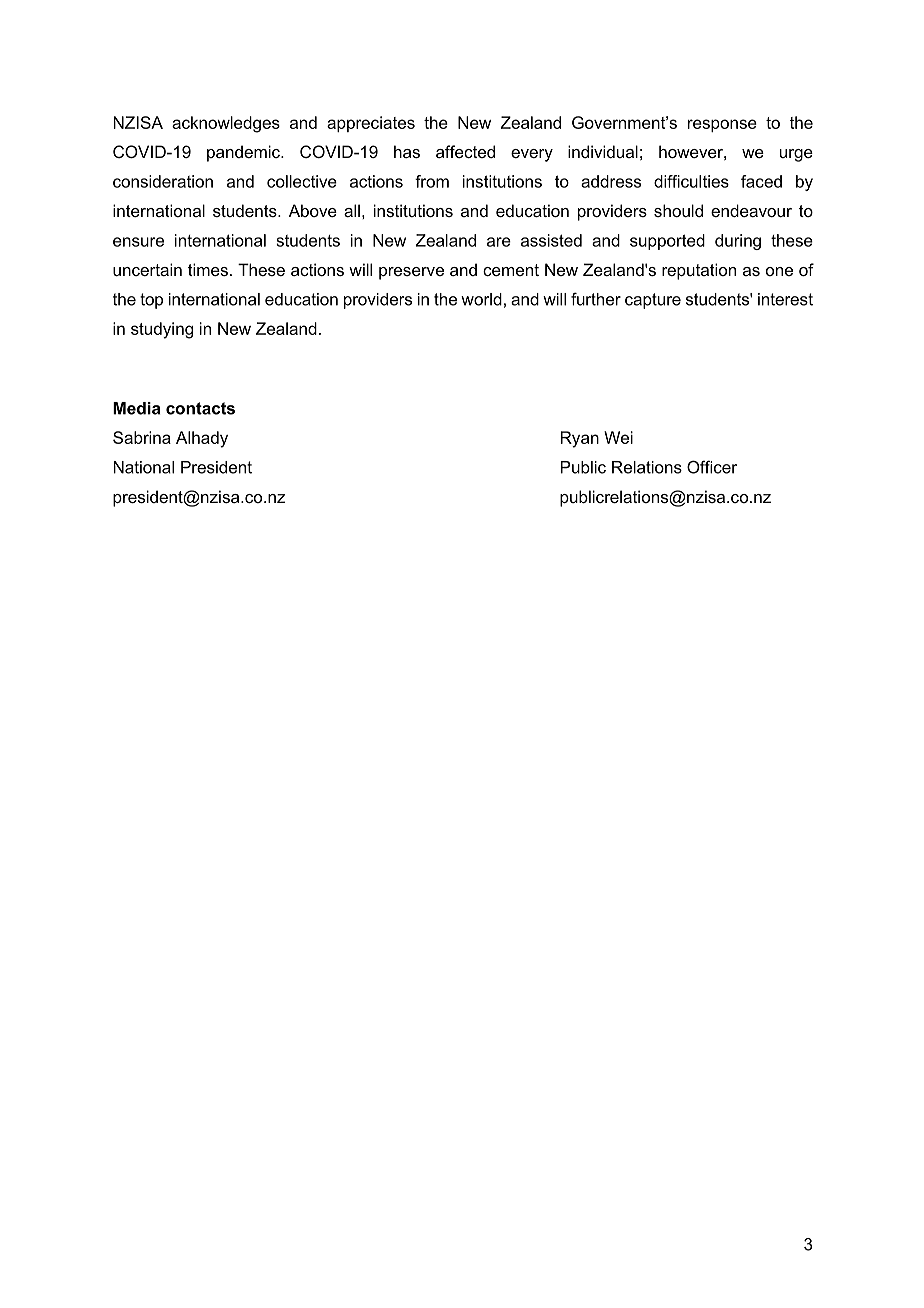 Image resolution: width=924 pixels, height=1308 pixels. What do you see at coordinates (200, 408) in the screenshot?
I see `contacts` at bounding box center [200, 408].
